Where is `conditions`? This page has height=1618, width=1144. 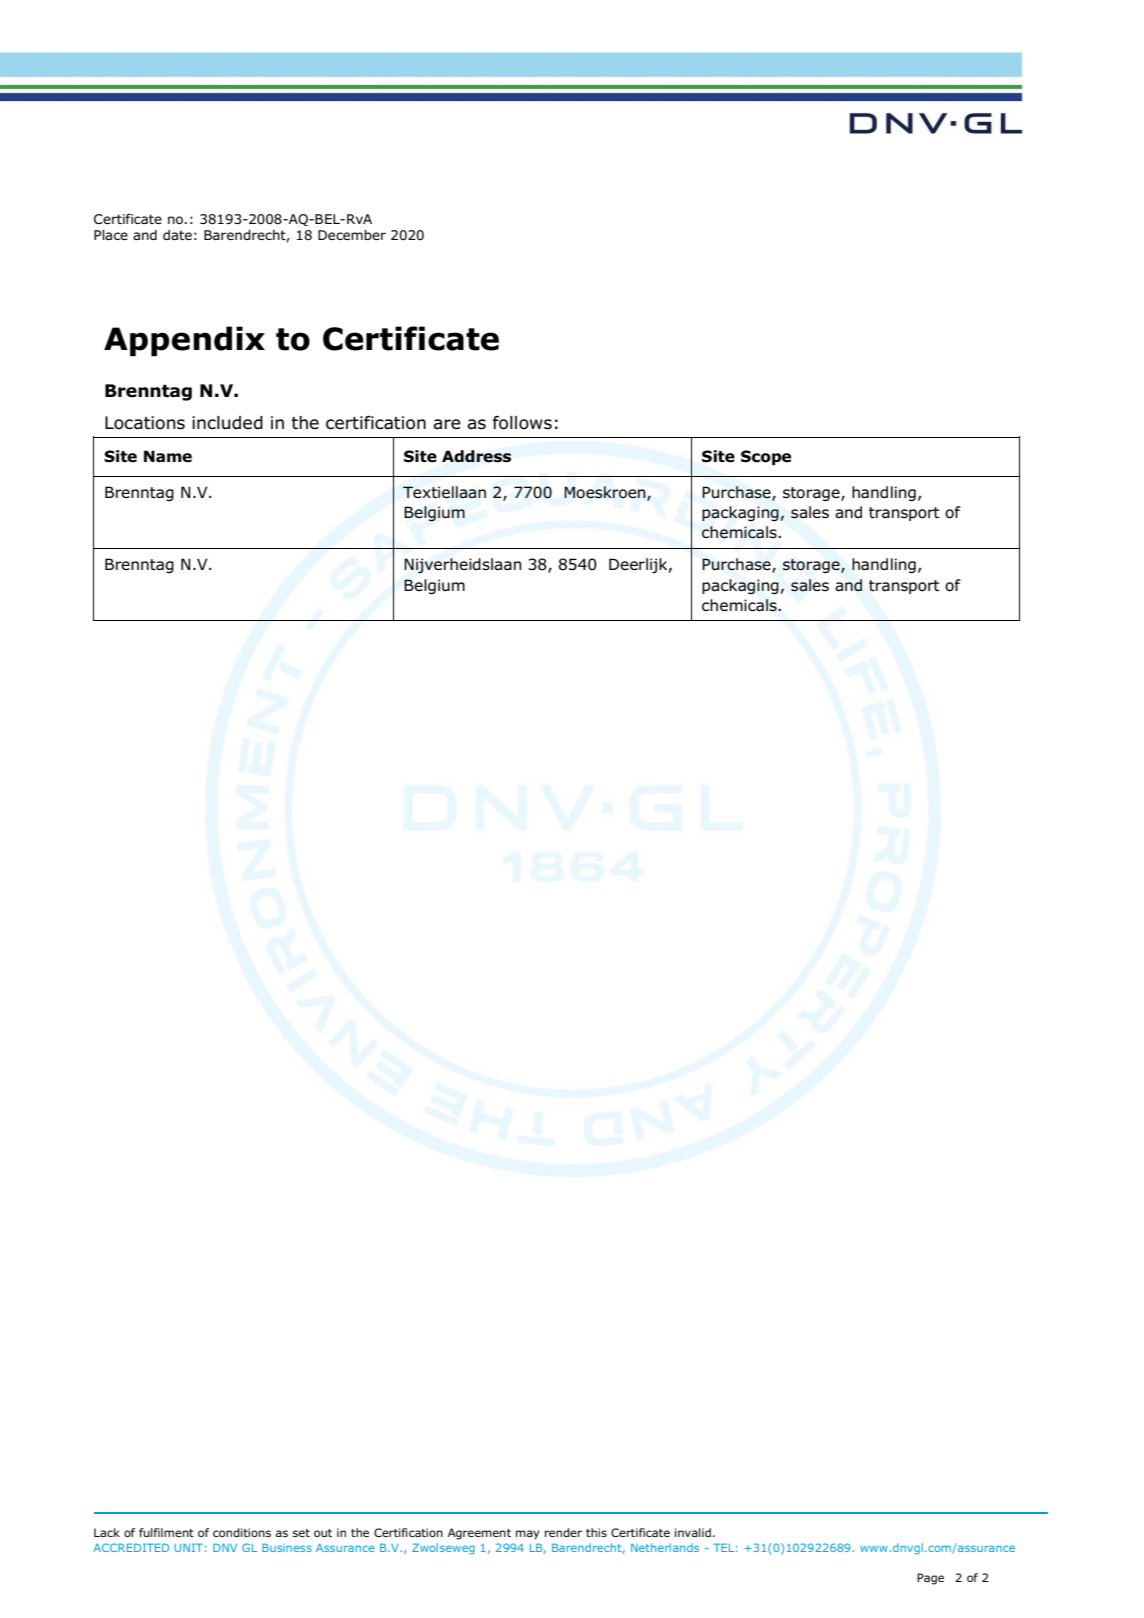 conditions is located at coordinates (242, 1532).
